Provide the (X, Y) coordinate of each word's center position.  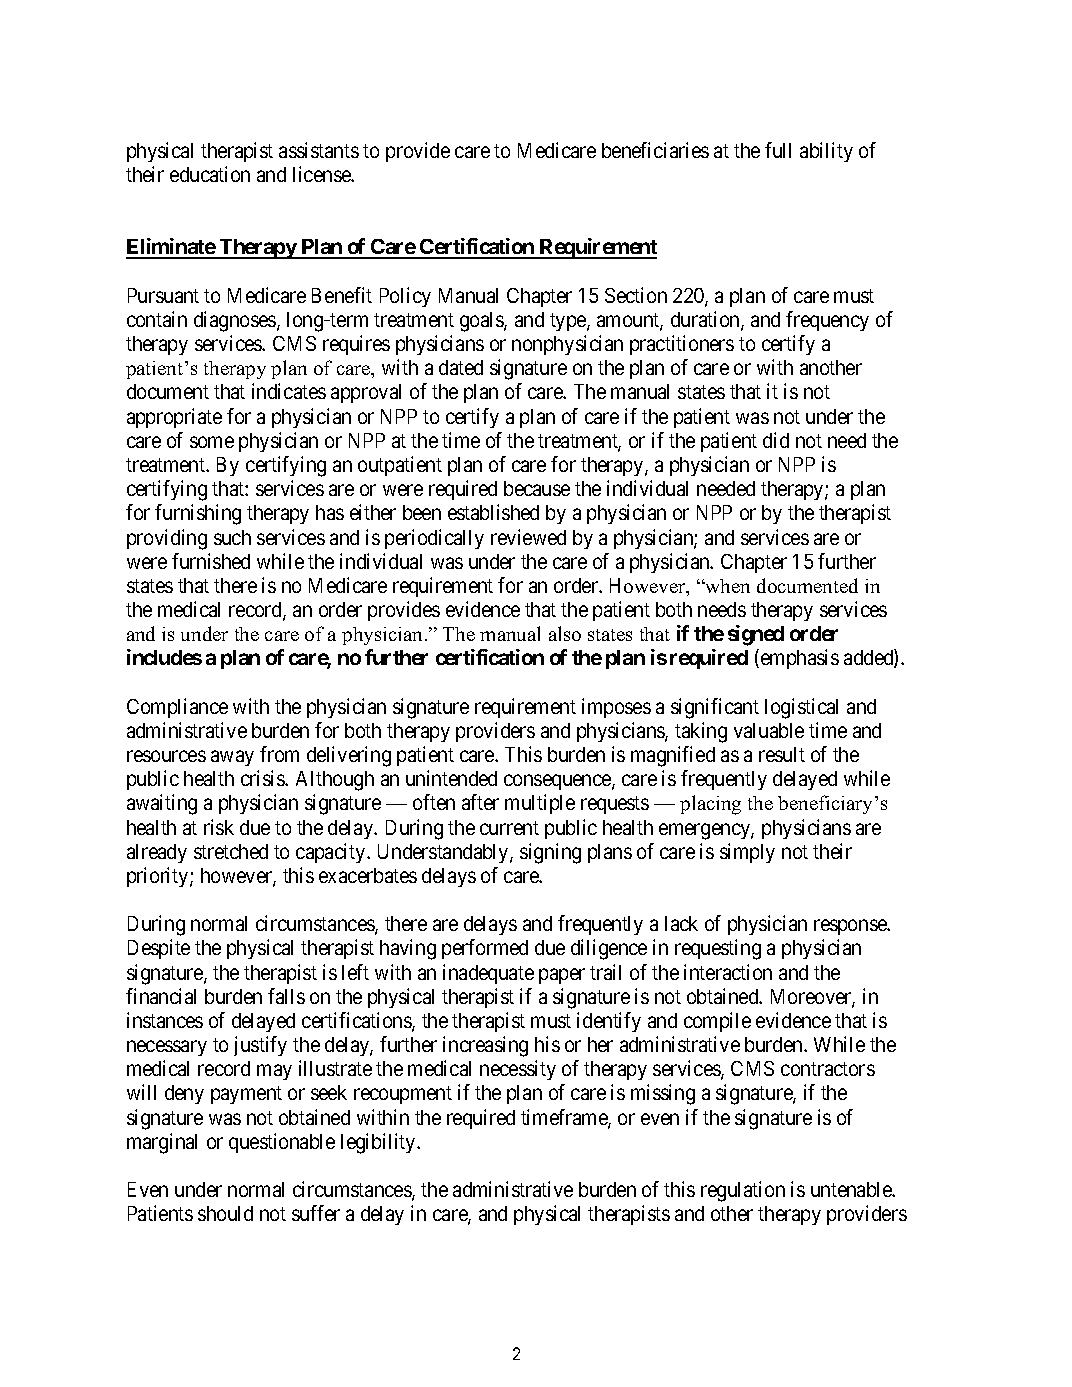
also (565, 633)
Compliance (177, 708)
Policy (405, 297)
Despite (159, 949)
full (778, 150)
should (225, 1213)
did (776, 440)
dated (461, 367)
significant (715, 708)
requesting (718, 949)
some (212, 442)
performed (485, 949)
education (210, 174)
